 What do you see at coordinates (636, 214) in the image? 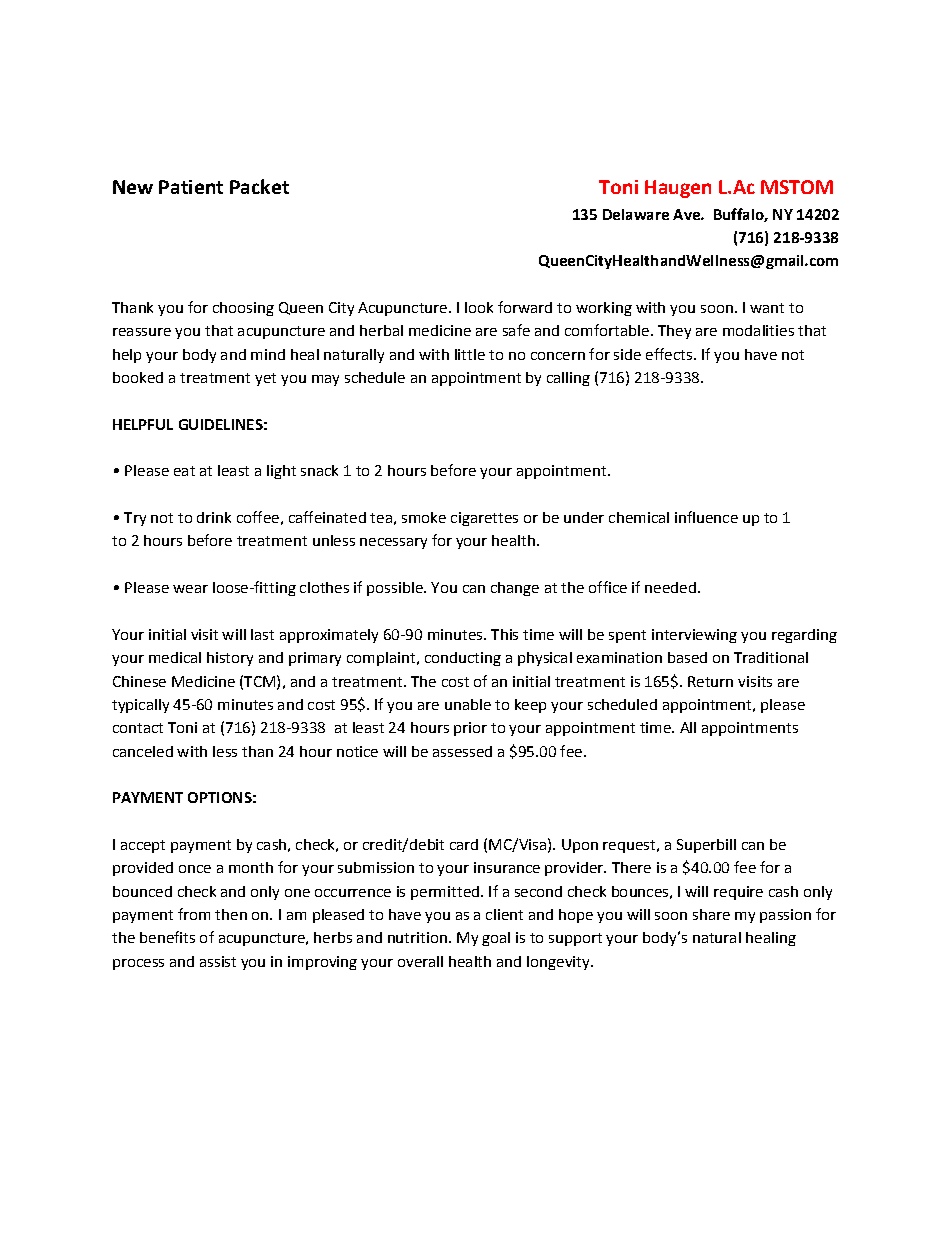
I see `Delaware` at bounding box center [636, 214].
